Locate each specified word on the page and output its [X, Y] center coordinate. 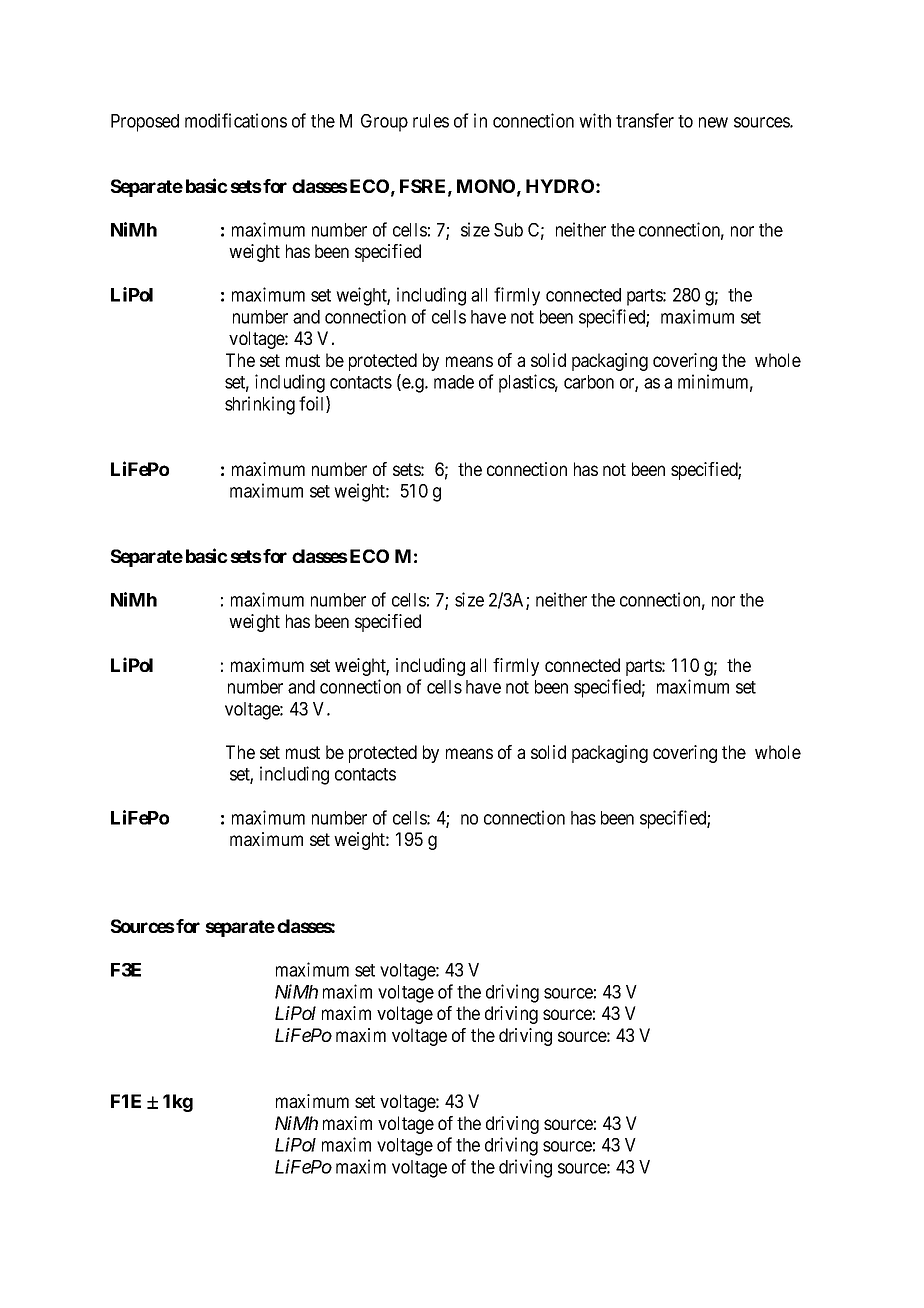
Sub [508, 230]
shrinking [260, 405]
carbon [589, 382]
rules [431, 121]
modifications [236, 120]
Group [384, 123]
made [454, 382]
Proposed [145, 123]
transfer [645, 120]
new [713, 122]
